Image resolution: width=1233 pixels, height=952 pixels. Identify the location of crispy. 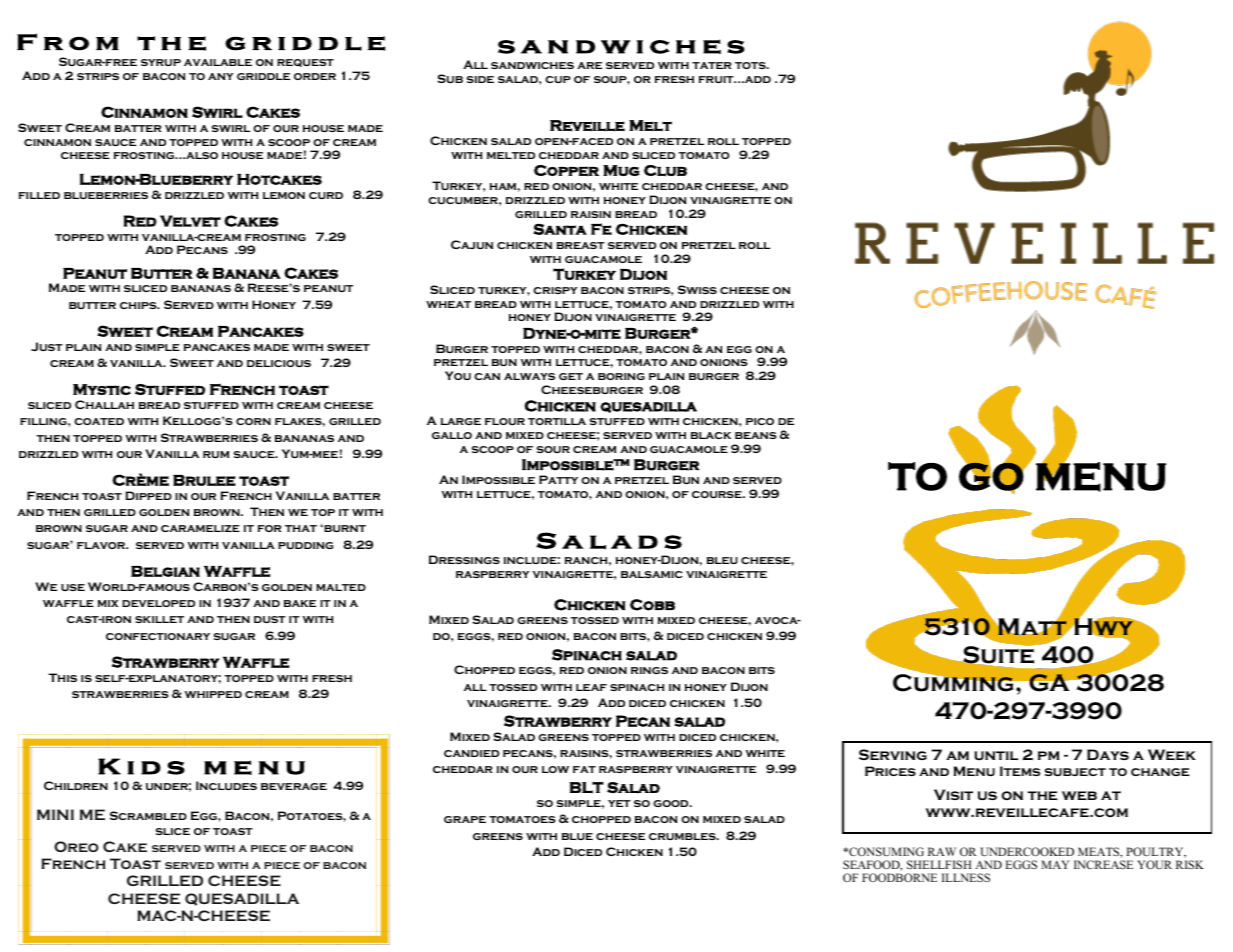
(555, 290).
